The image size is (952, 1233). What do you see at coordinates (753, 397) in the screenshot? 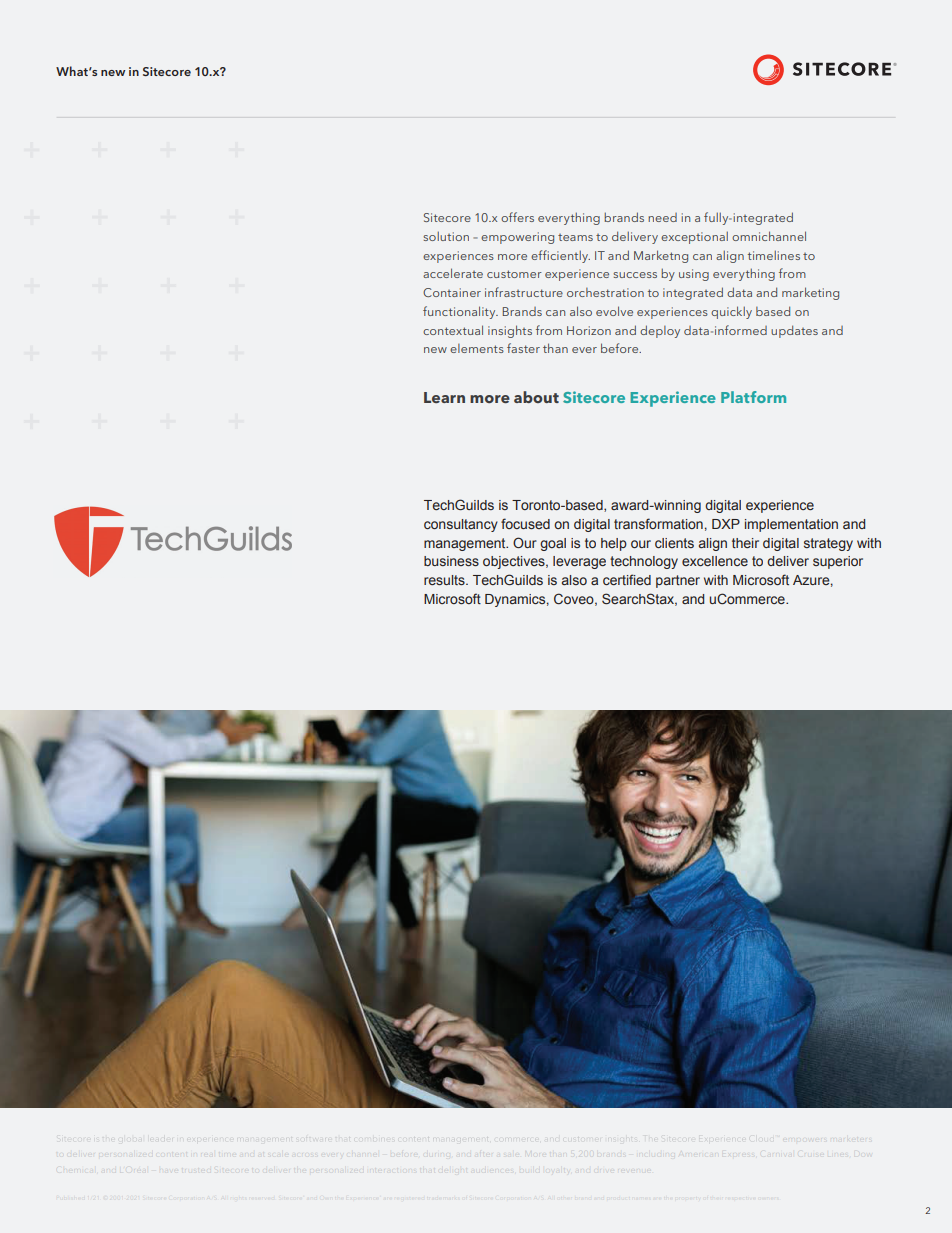
I see `Platform` at bounding box center [753, 397].
